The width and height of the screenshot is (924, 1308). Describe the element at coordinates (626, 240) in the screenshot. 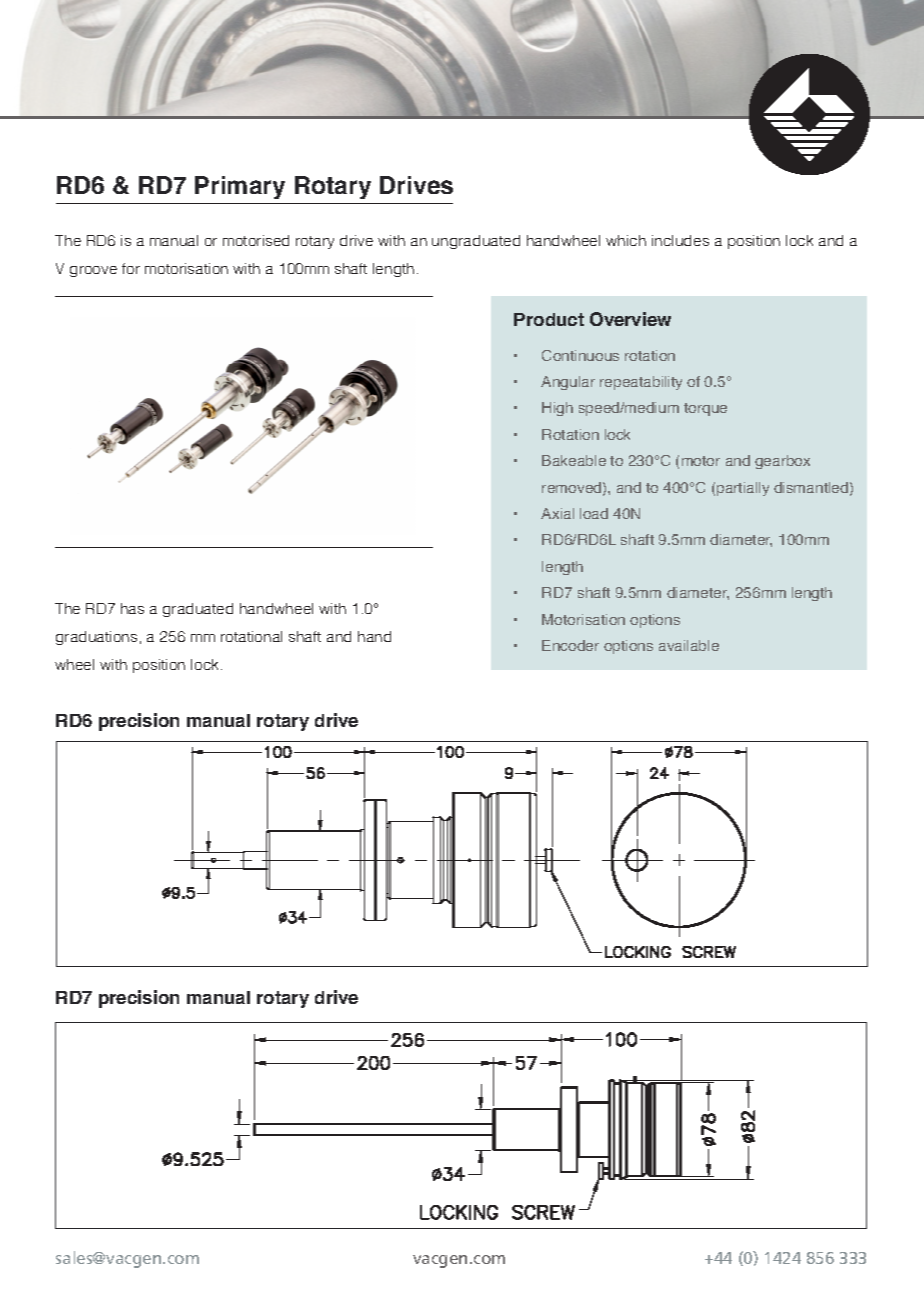

I see `which` at that location.
